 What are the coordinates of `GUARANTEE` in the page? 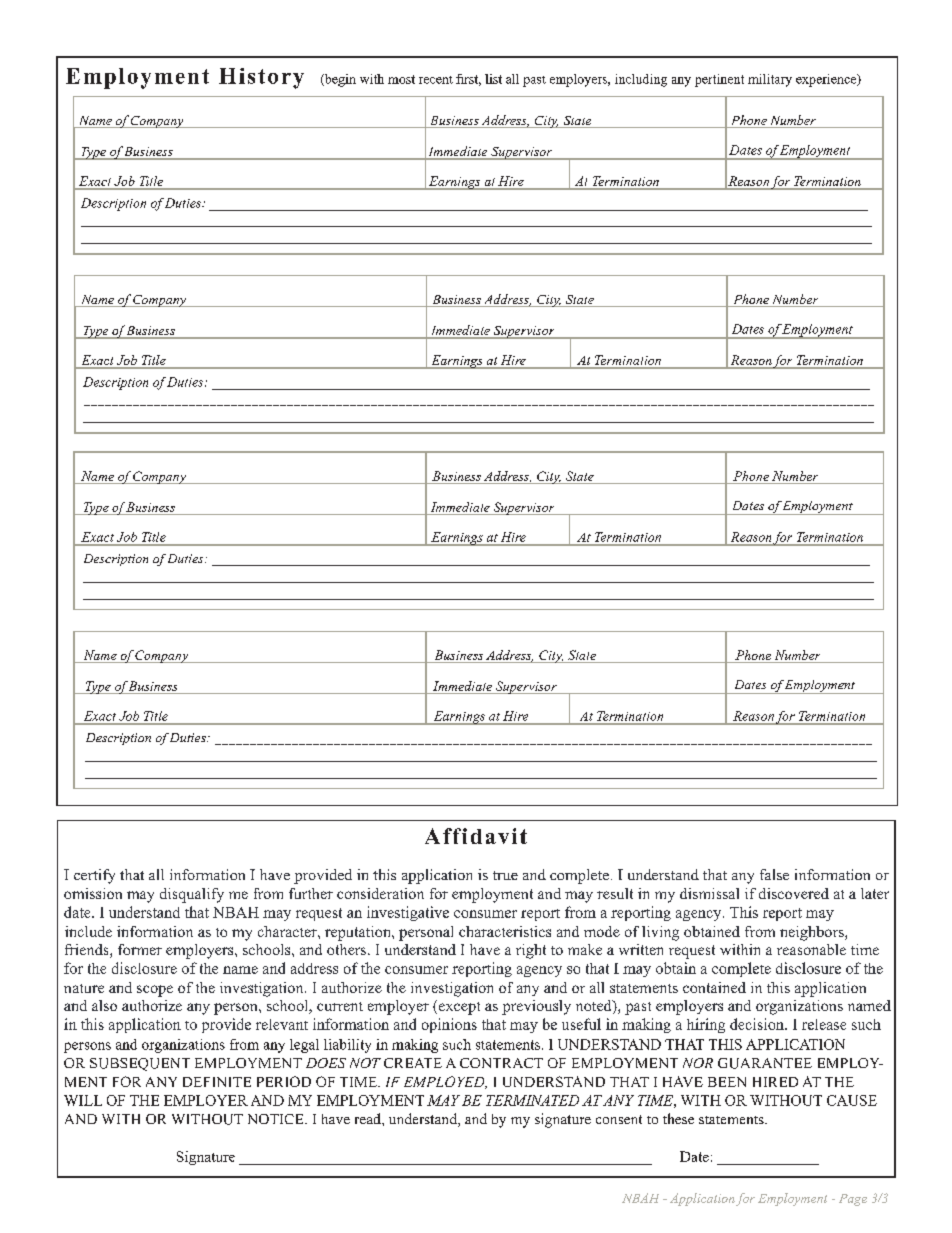 It's located at (765, 1063).
